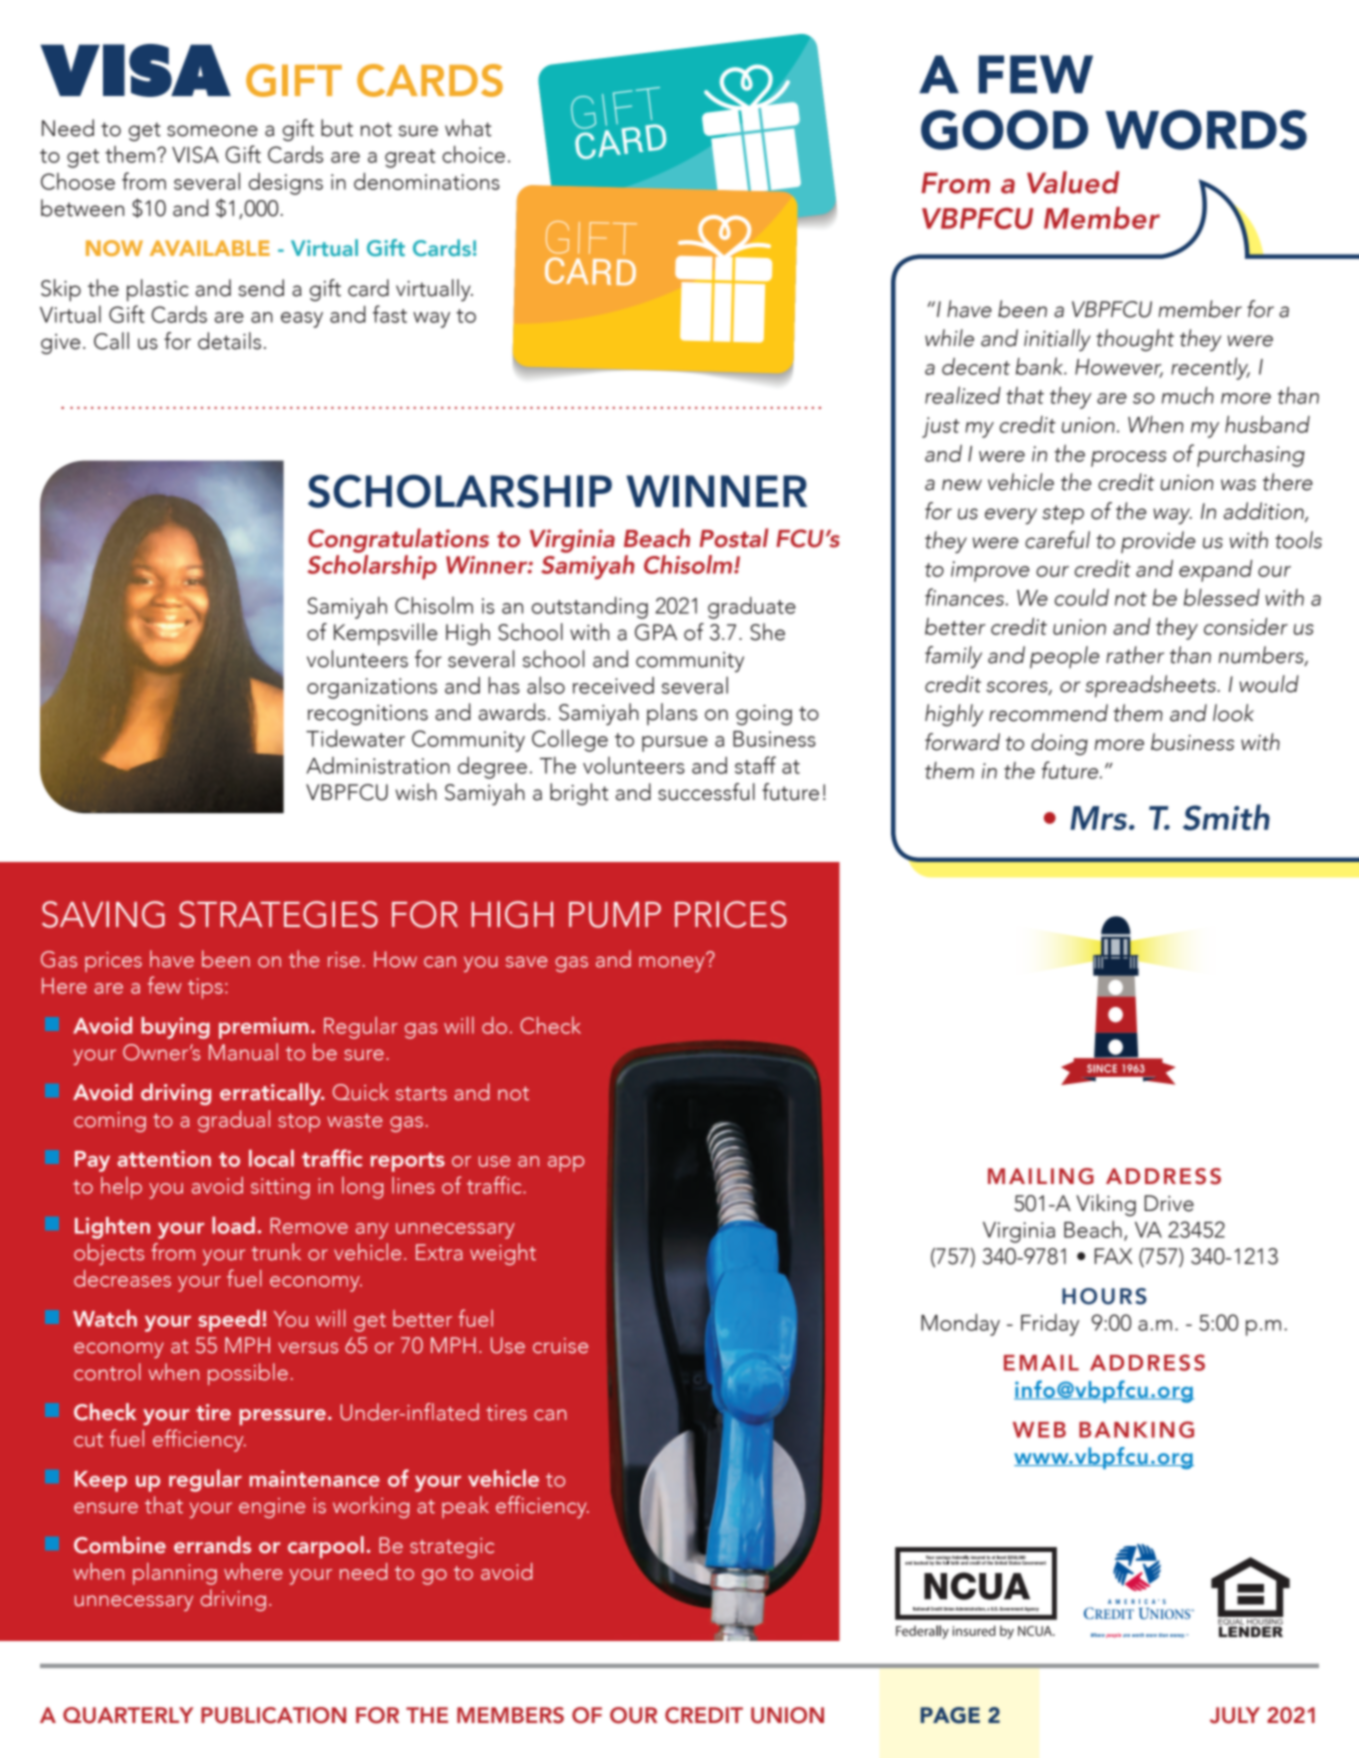 The image size is (1359, 1758). Describe the element at coordinates (1158, 542) in the screenshot. I see `provide` at that location.
